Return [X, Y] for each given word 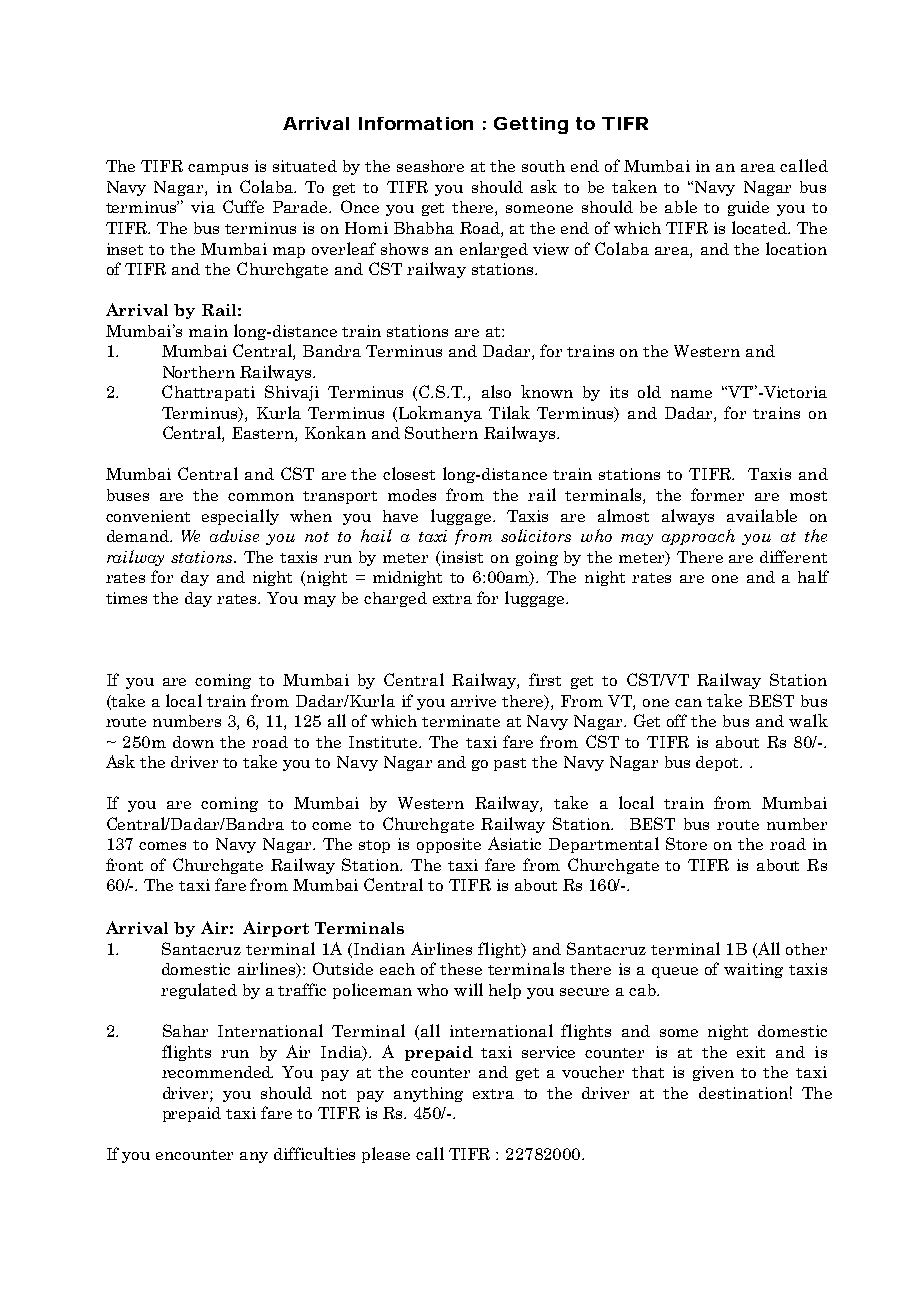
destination [743, 1093]
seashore [430, 166]
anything [428, 1094]
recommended [217, 1072]
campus [218, 169]
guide [748, 208]
